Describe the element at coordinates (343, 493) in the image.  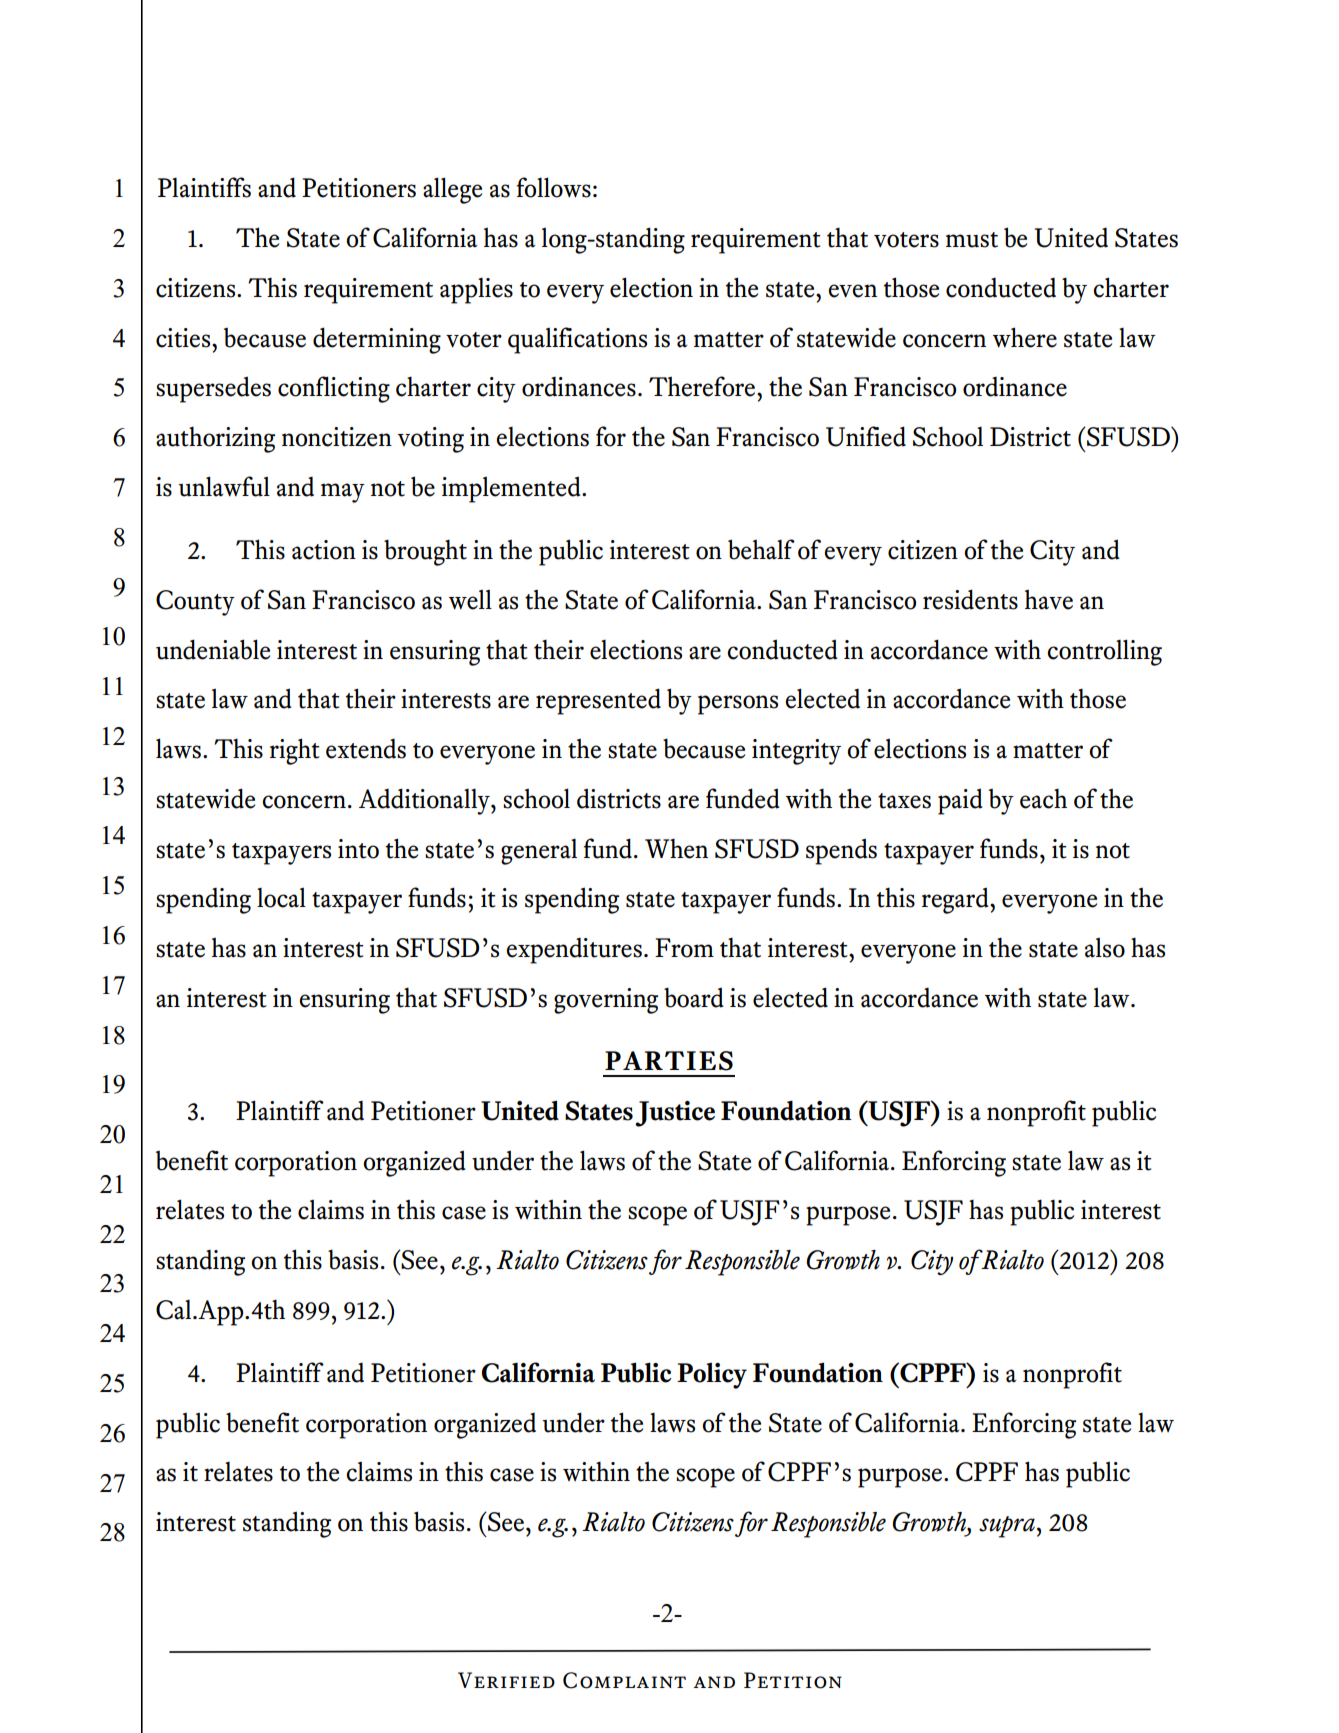
I see `may` at that location.
